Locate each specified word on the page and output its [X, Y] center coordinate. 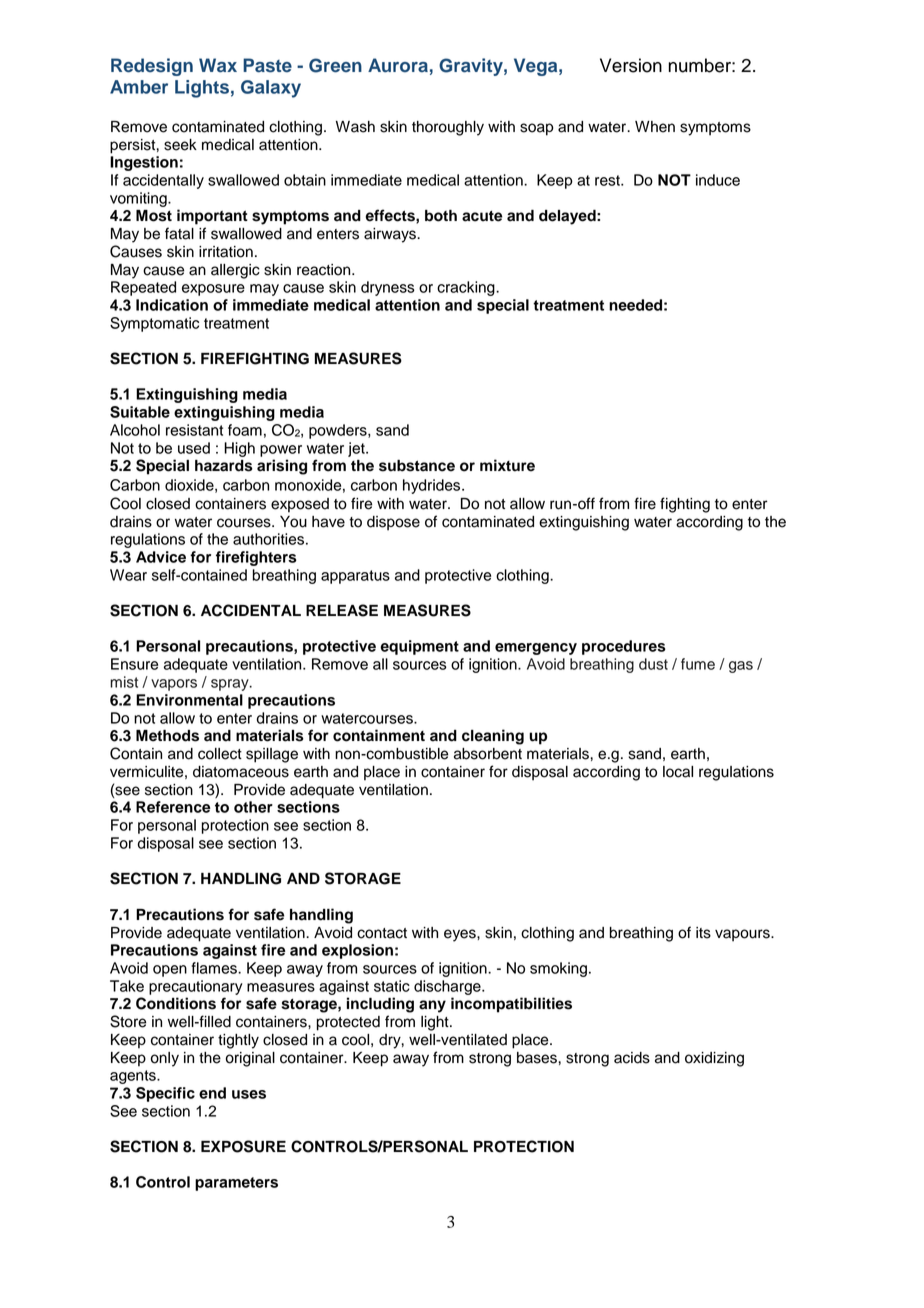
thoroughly [448, 128]
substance [417, 466]
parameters [236, 1184]
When [655, 127]
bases [538, 1058]
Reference [173, 807]
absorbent [488, 754]
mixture [507, 465]
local [678, 772]
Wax [218, 65]
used [194, 448]
